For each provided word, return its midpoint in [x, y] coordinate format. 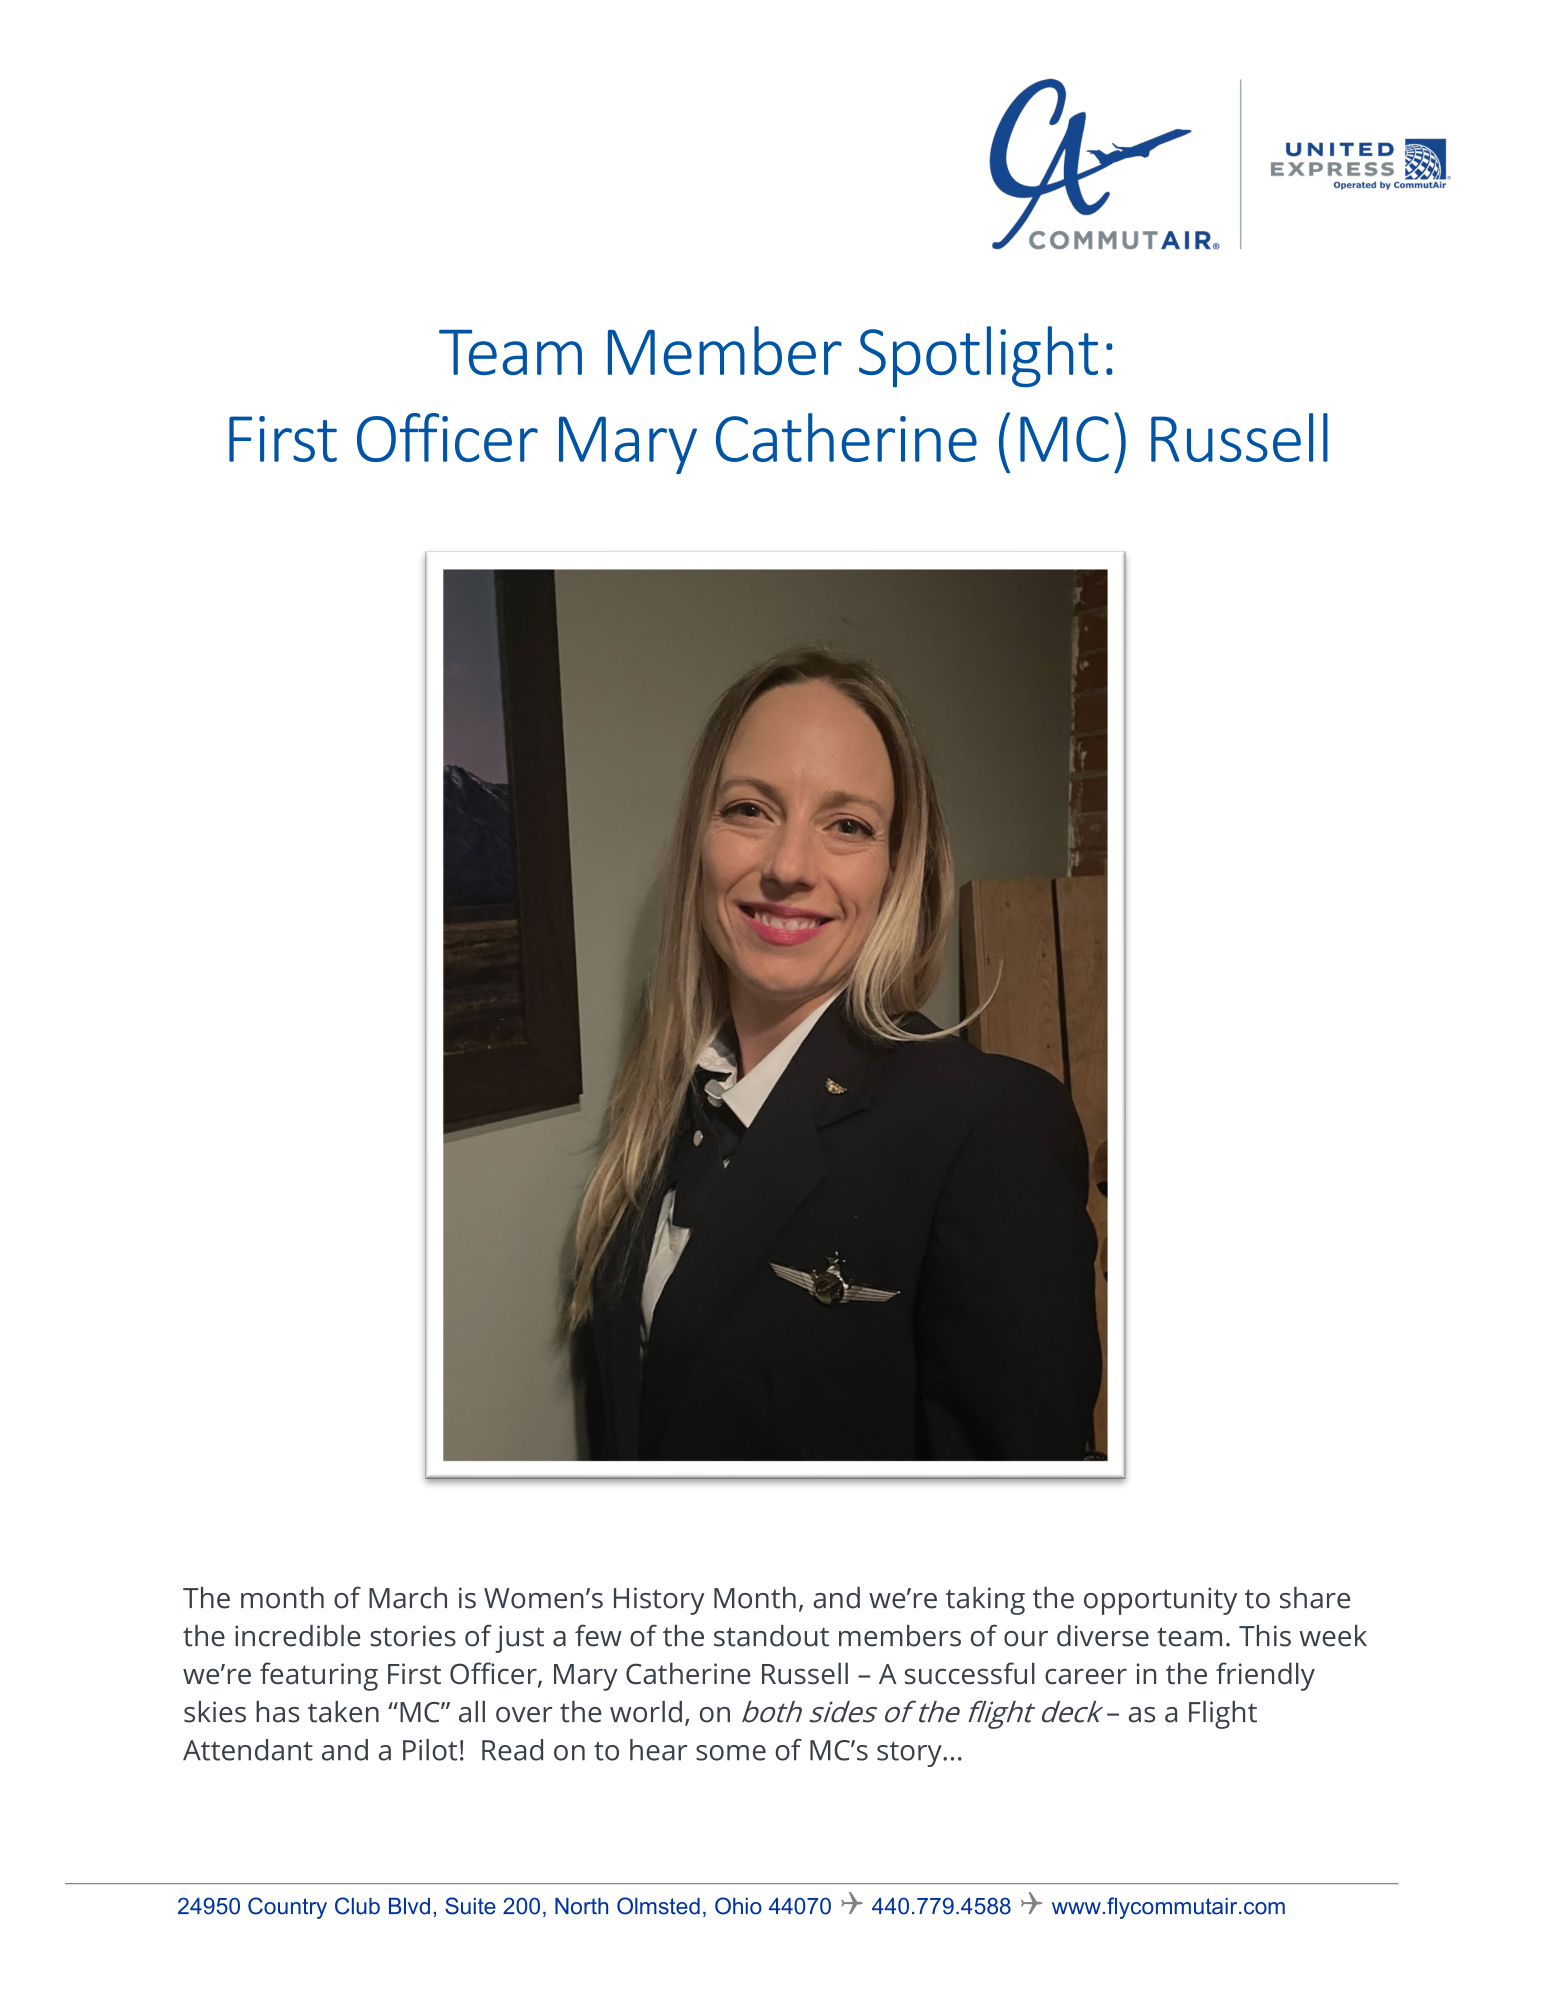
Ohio [738, 1906]
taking [985, 1601]
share [1315, 1598]
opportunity [1160, 1601]
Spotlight [978, 356]
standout [771, 1636]
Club [357, 1906]
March [408, 1598]
